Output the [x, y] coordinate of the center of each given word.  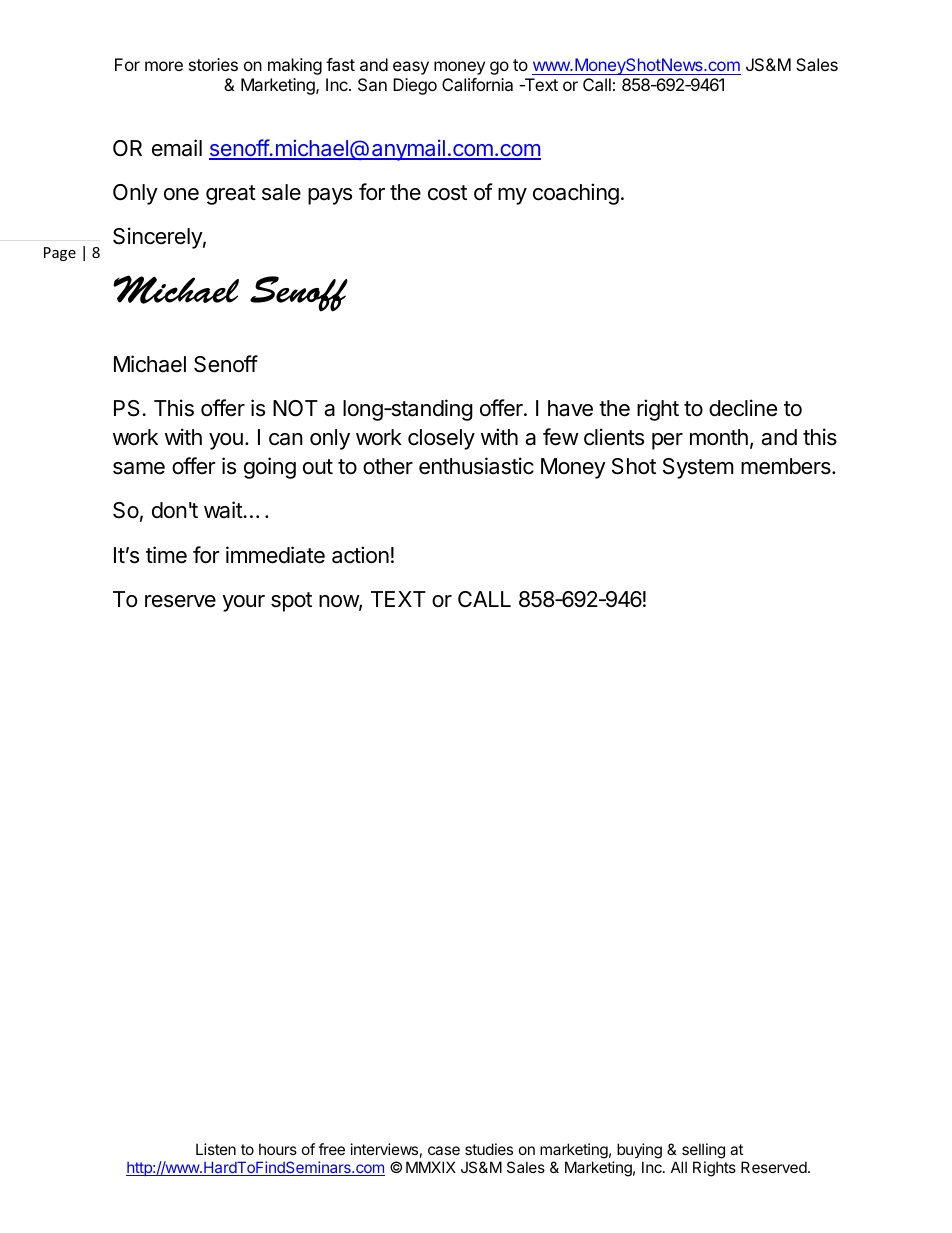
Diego [415, 86]
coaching [576, 194]
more [164, 66]
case [444, 1150]
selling [703, 1151]
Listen [216, 1149]
